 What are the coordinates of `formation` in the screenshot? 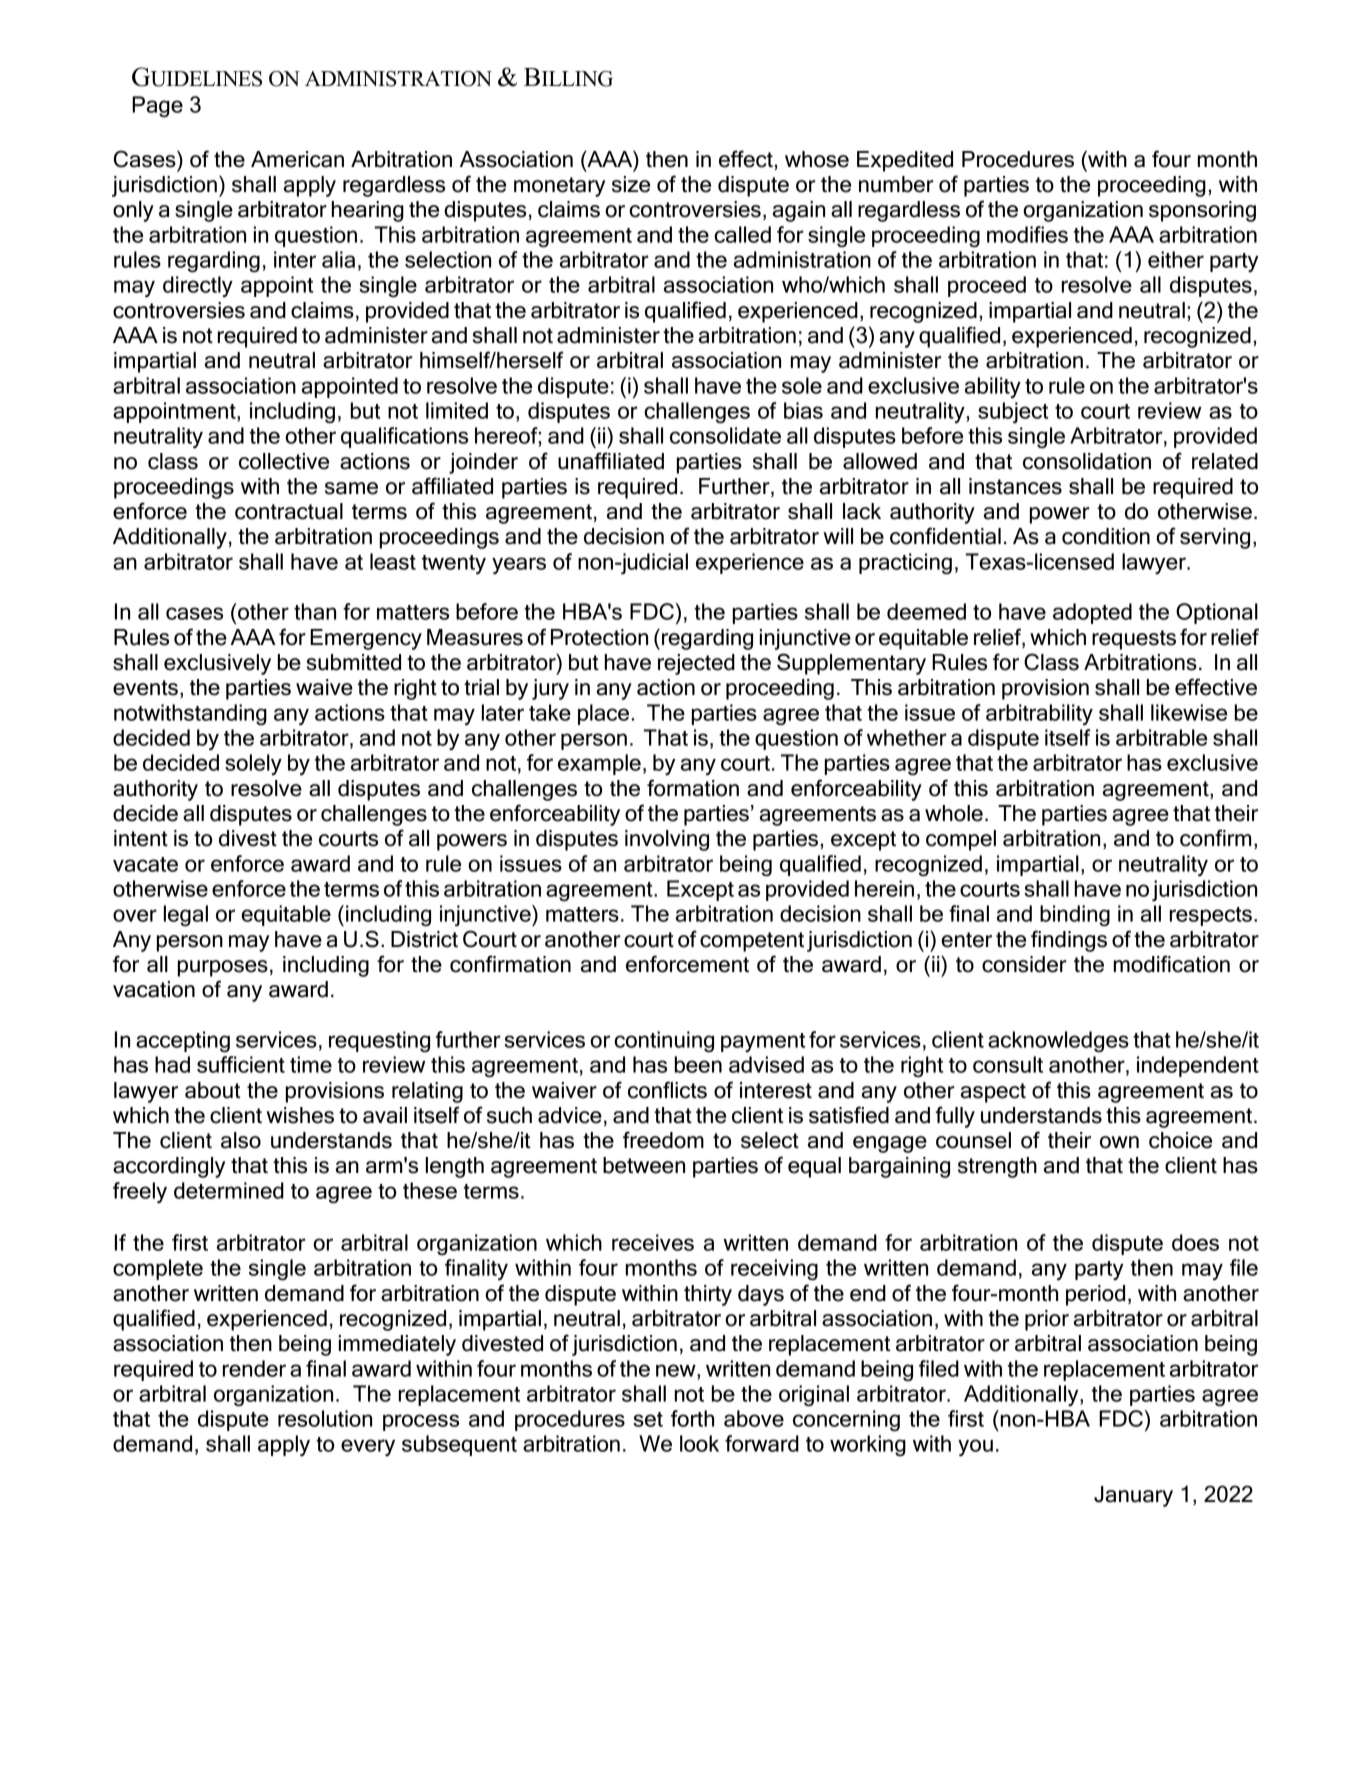 It's located at (693, 788).
